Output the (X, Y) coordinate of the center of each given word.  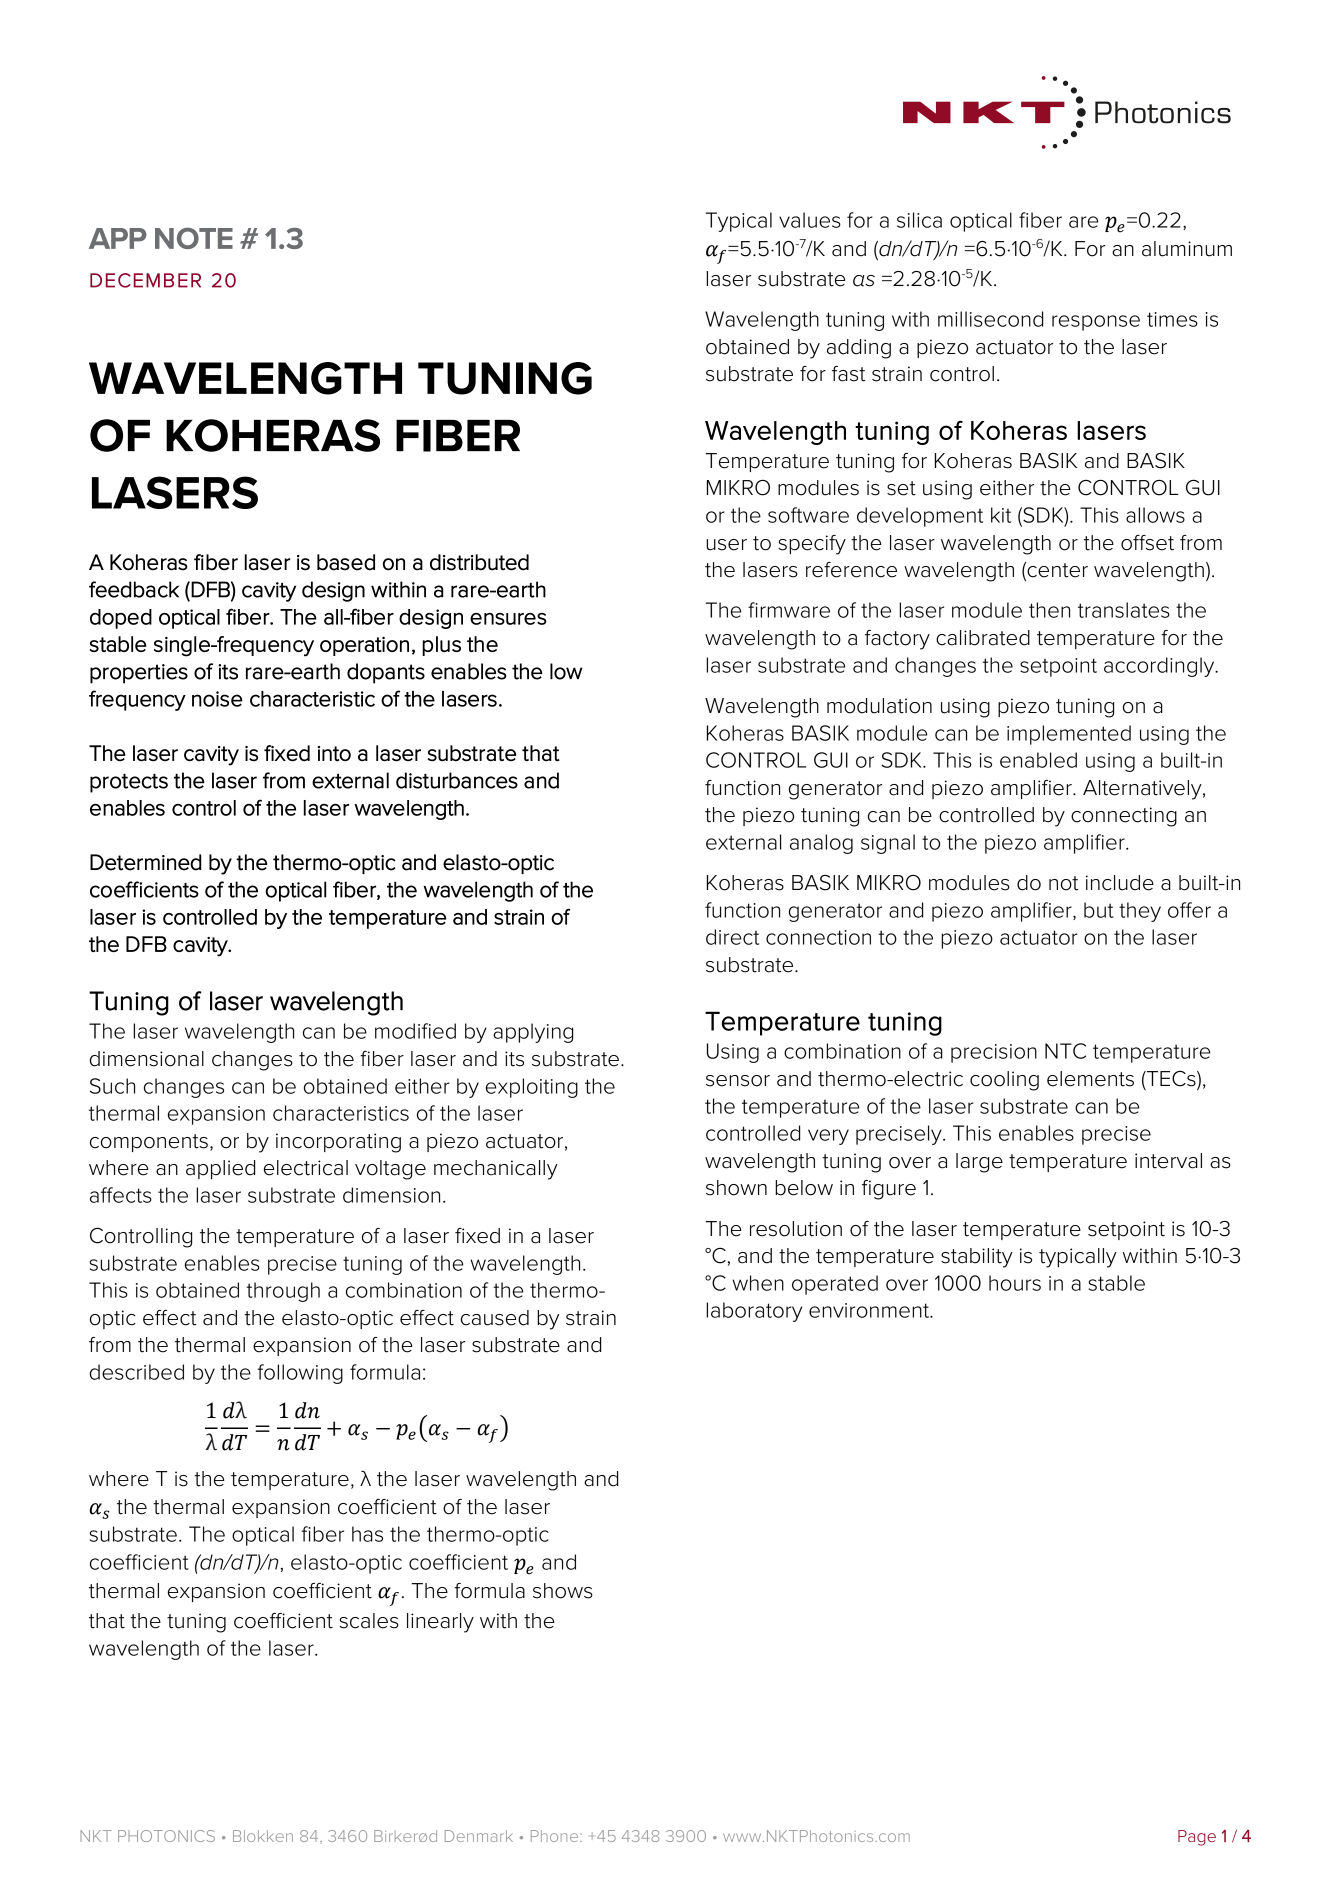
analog (821, 844)
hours (1015, 1283)
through (283, 1292)
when (758, 1283)
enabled (1038, 760)
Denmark (479, 1836)
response (1096, 323)
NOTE (194, 238)
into (334, 753)
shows (563, 1591)
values (810, 220)
